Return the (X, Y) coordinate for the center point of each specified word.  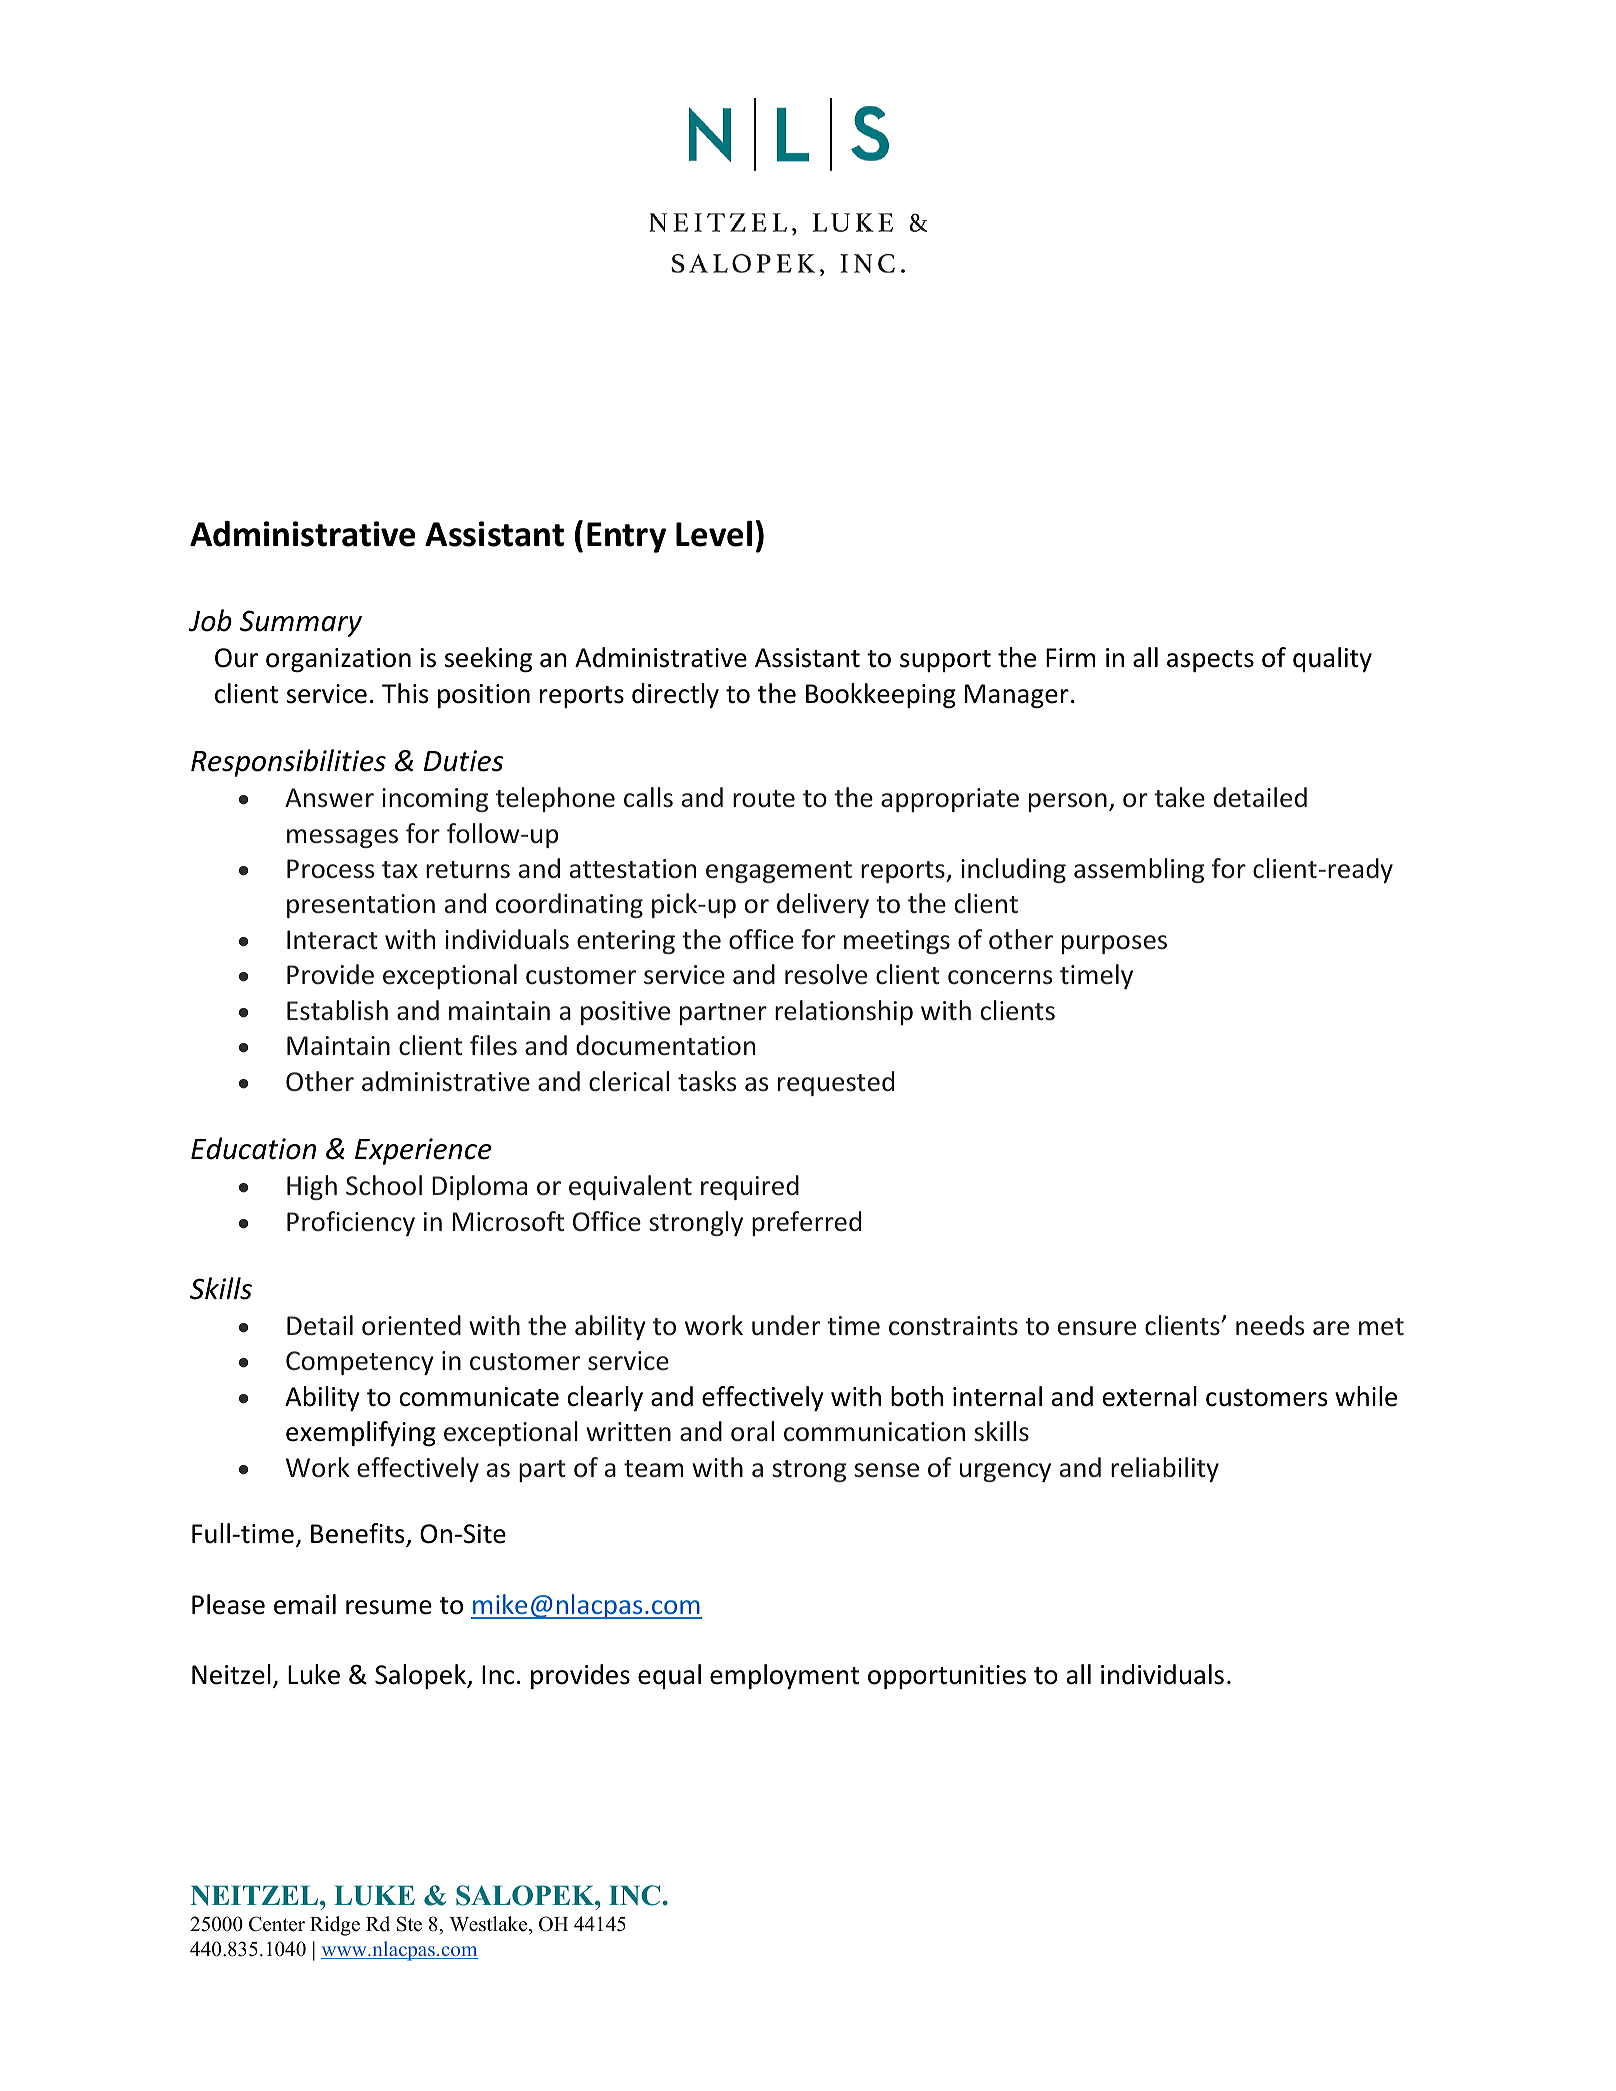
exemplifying (361, 1433)
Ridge (335, 1926)
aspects (1210, 661)
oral (752, 1431)
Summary (301, 623)
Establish (337, 1010)
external (1150, 1396)
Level (714, 534)
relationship (844, 1012)
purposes (1114, 944)
